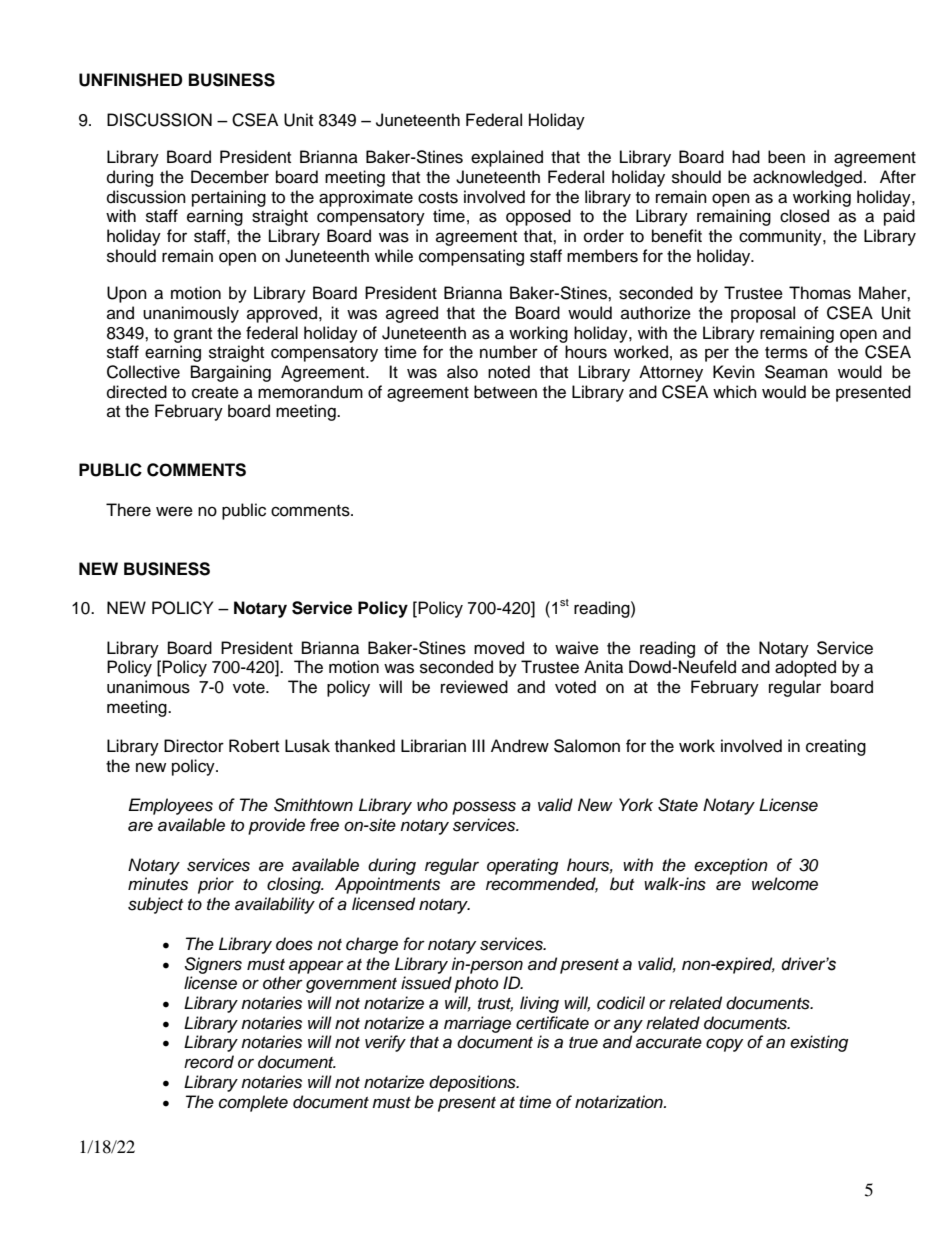 The image size is (952, 1233). What do you see at coordinates (520, 746) in the document?
I see `Andrew` at bounding box center [520, 746].
